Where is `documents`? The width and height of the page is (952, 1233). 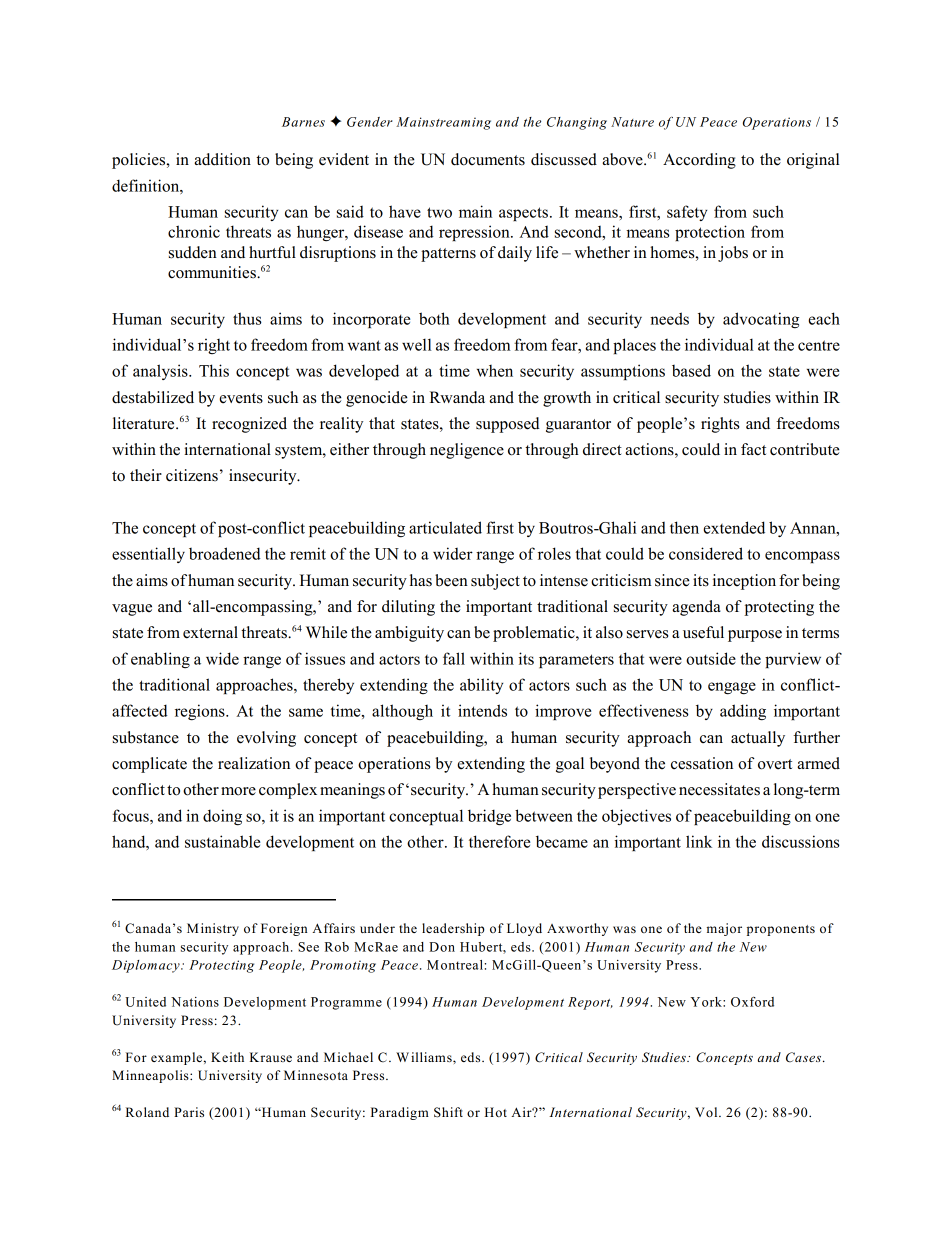
documents is located at coordinates (488, 159).
